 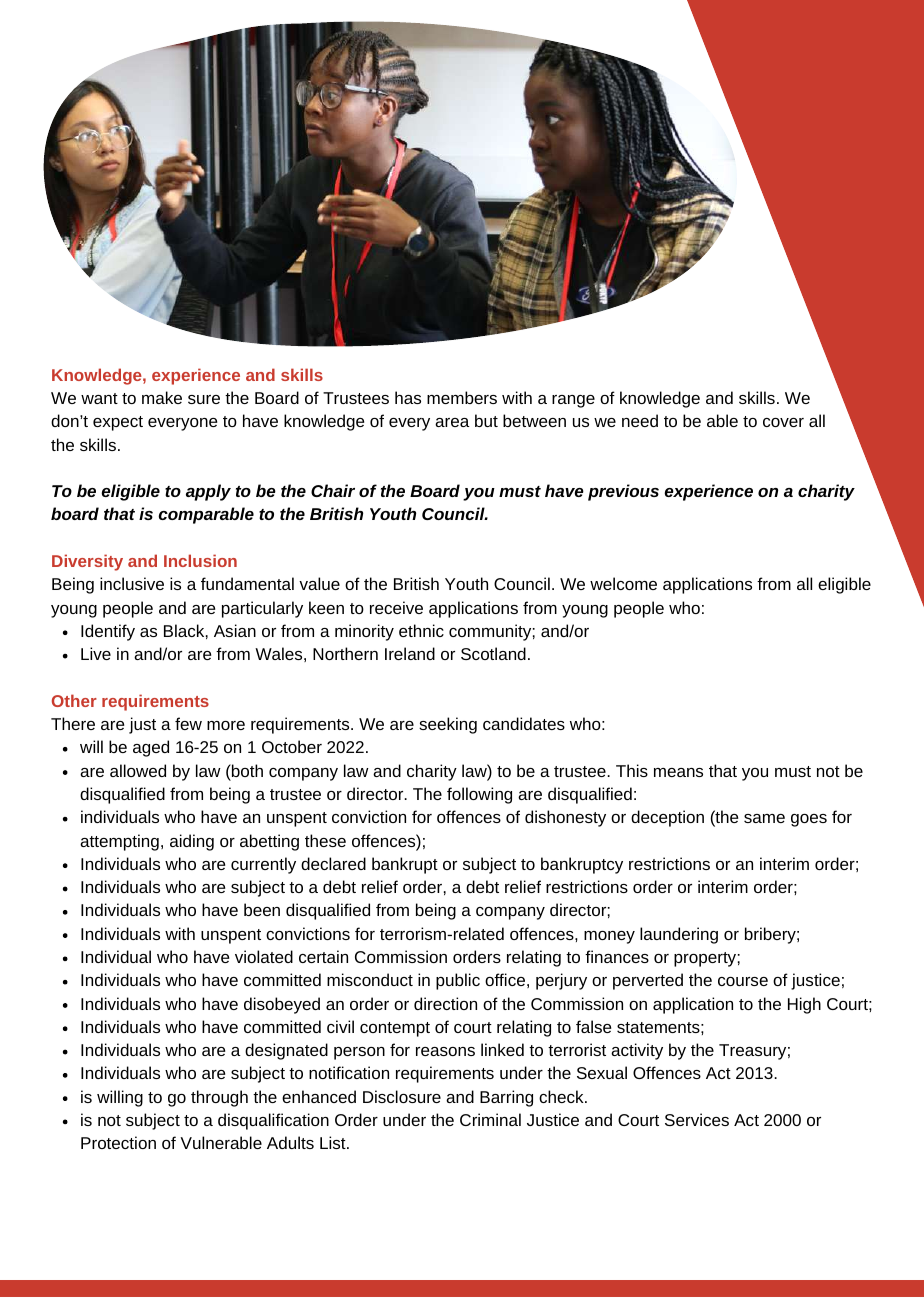 What do you see at coordinates (333, 863) in the page?
I see `declared` at bounding box center [333, 863].
